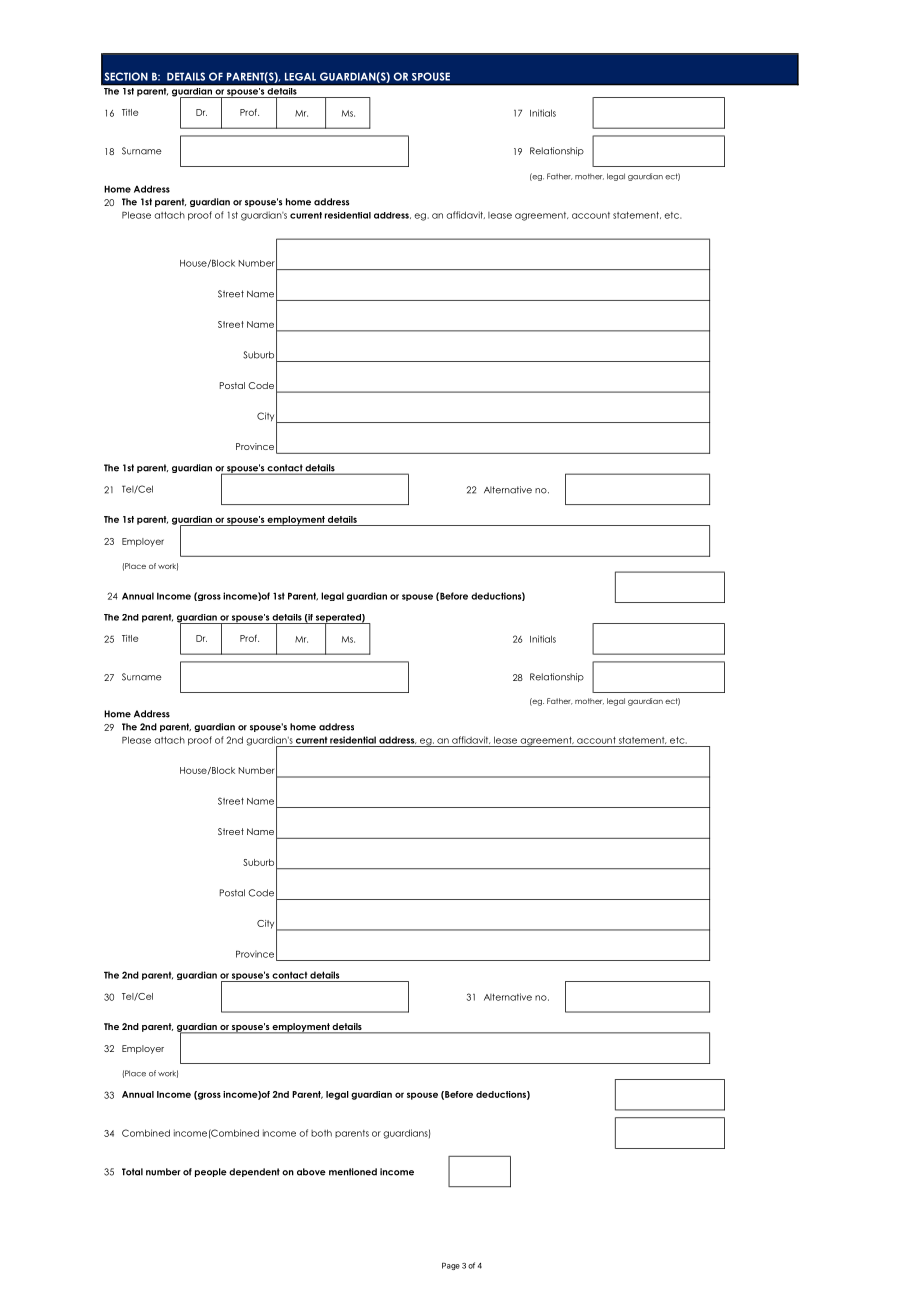 The width and height of the screenshot is (924, 1308). What do you see at coordinates (211, 1172) in the screenshot?
I see `people` at bounding box center [211, 1172].
